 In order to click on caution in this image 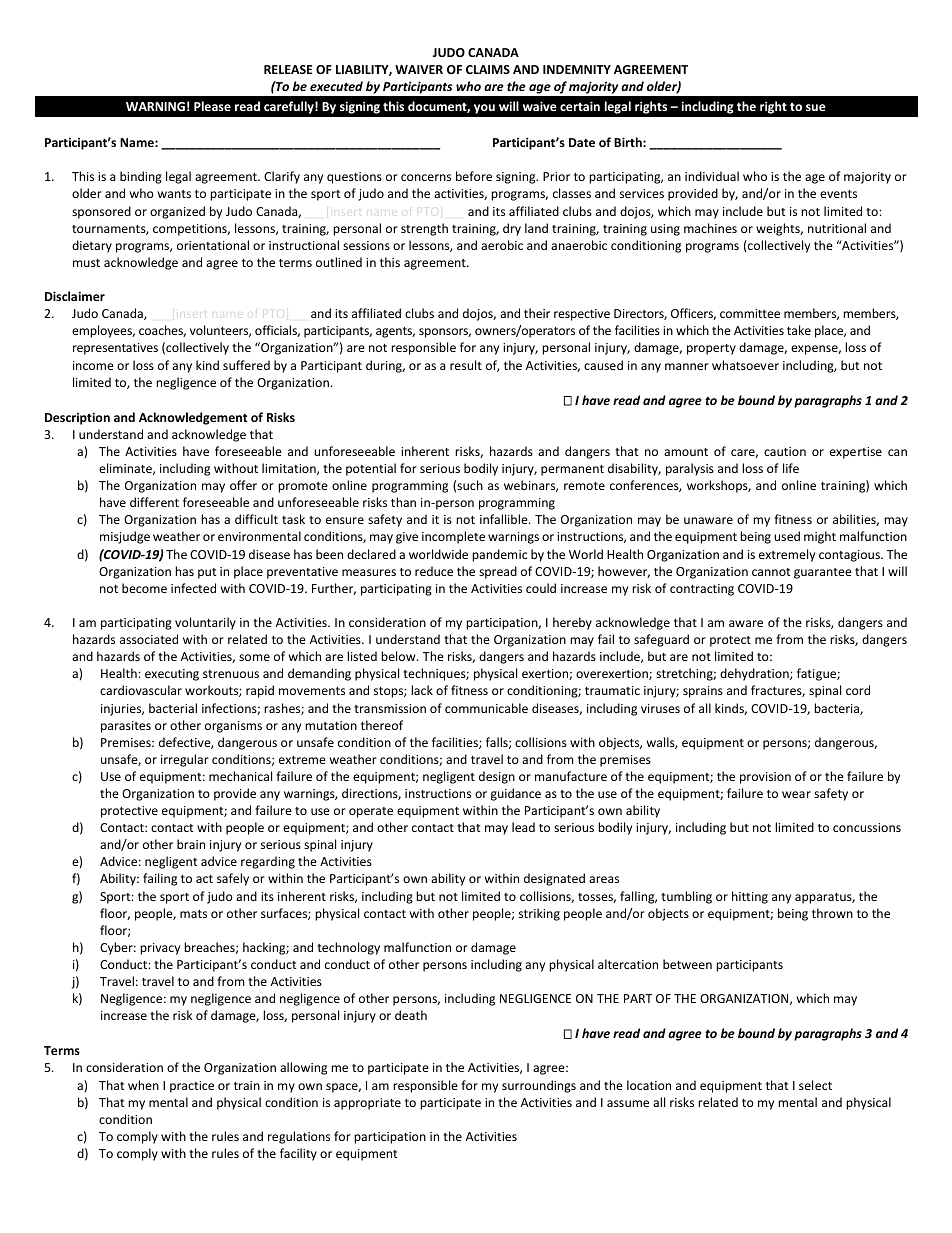, I will do `click(785, 451)`.
